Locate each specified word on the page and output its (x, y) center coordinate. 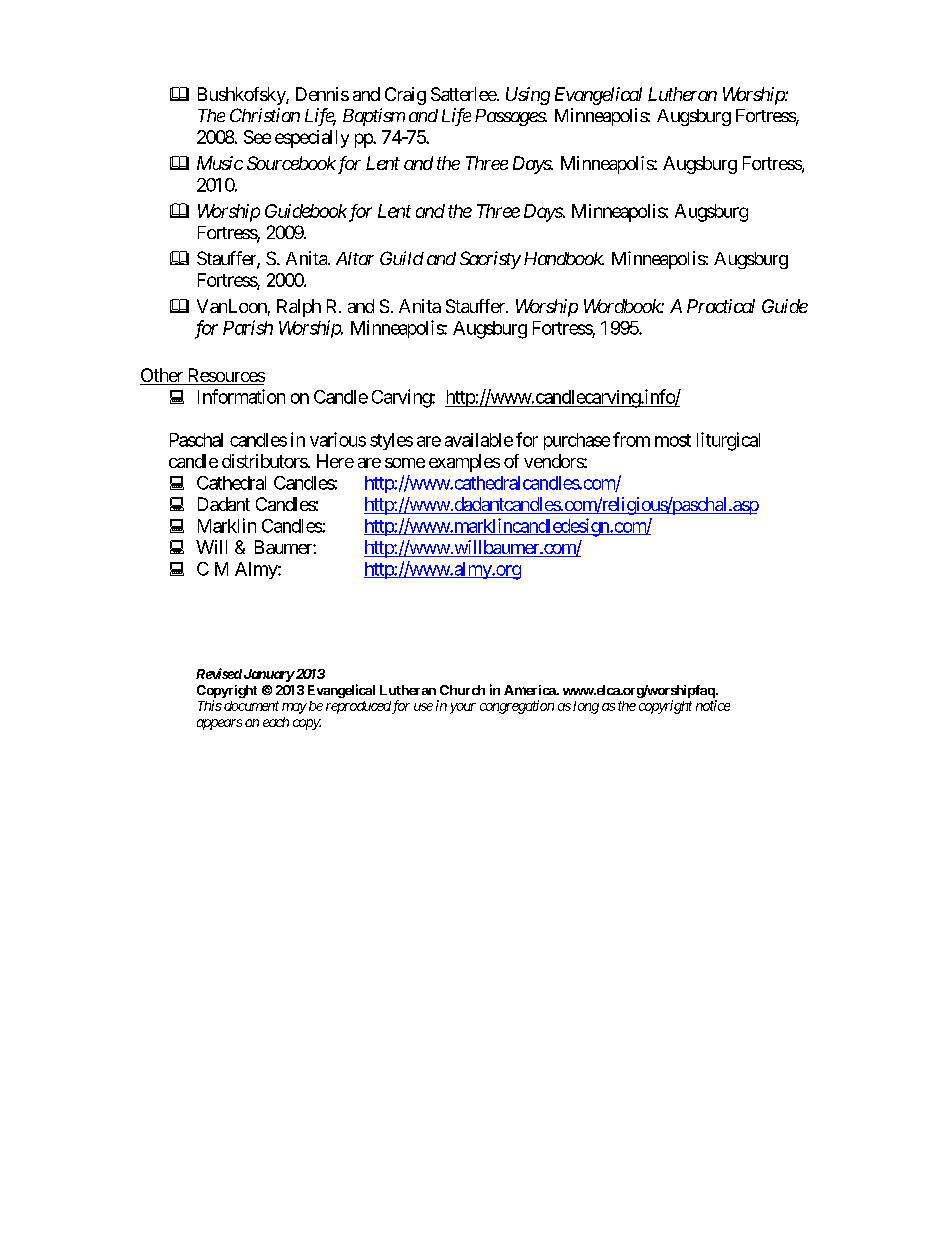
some (405, 463)
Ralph (299, 308)
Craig (405, 96)
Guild (402, 258)
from (631, 439)
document (251, 706)
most (673, 440)
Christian (265, 115)
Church (462, 690)
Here (335, 461)
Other (162, 376)
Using (528, 96)
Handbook (564, 258)
